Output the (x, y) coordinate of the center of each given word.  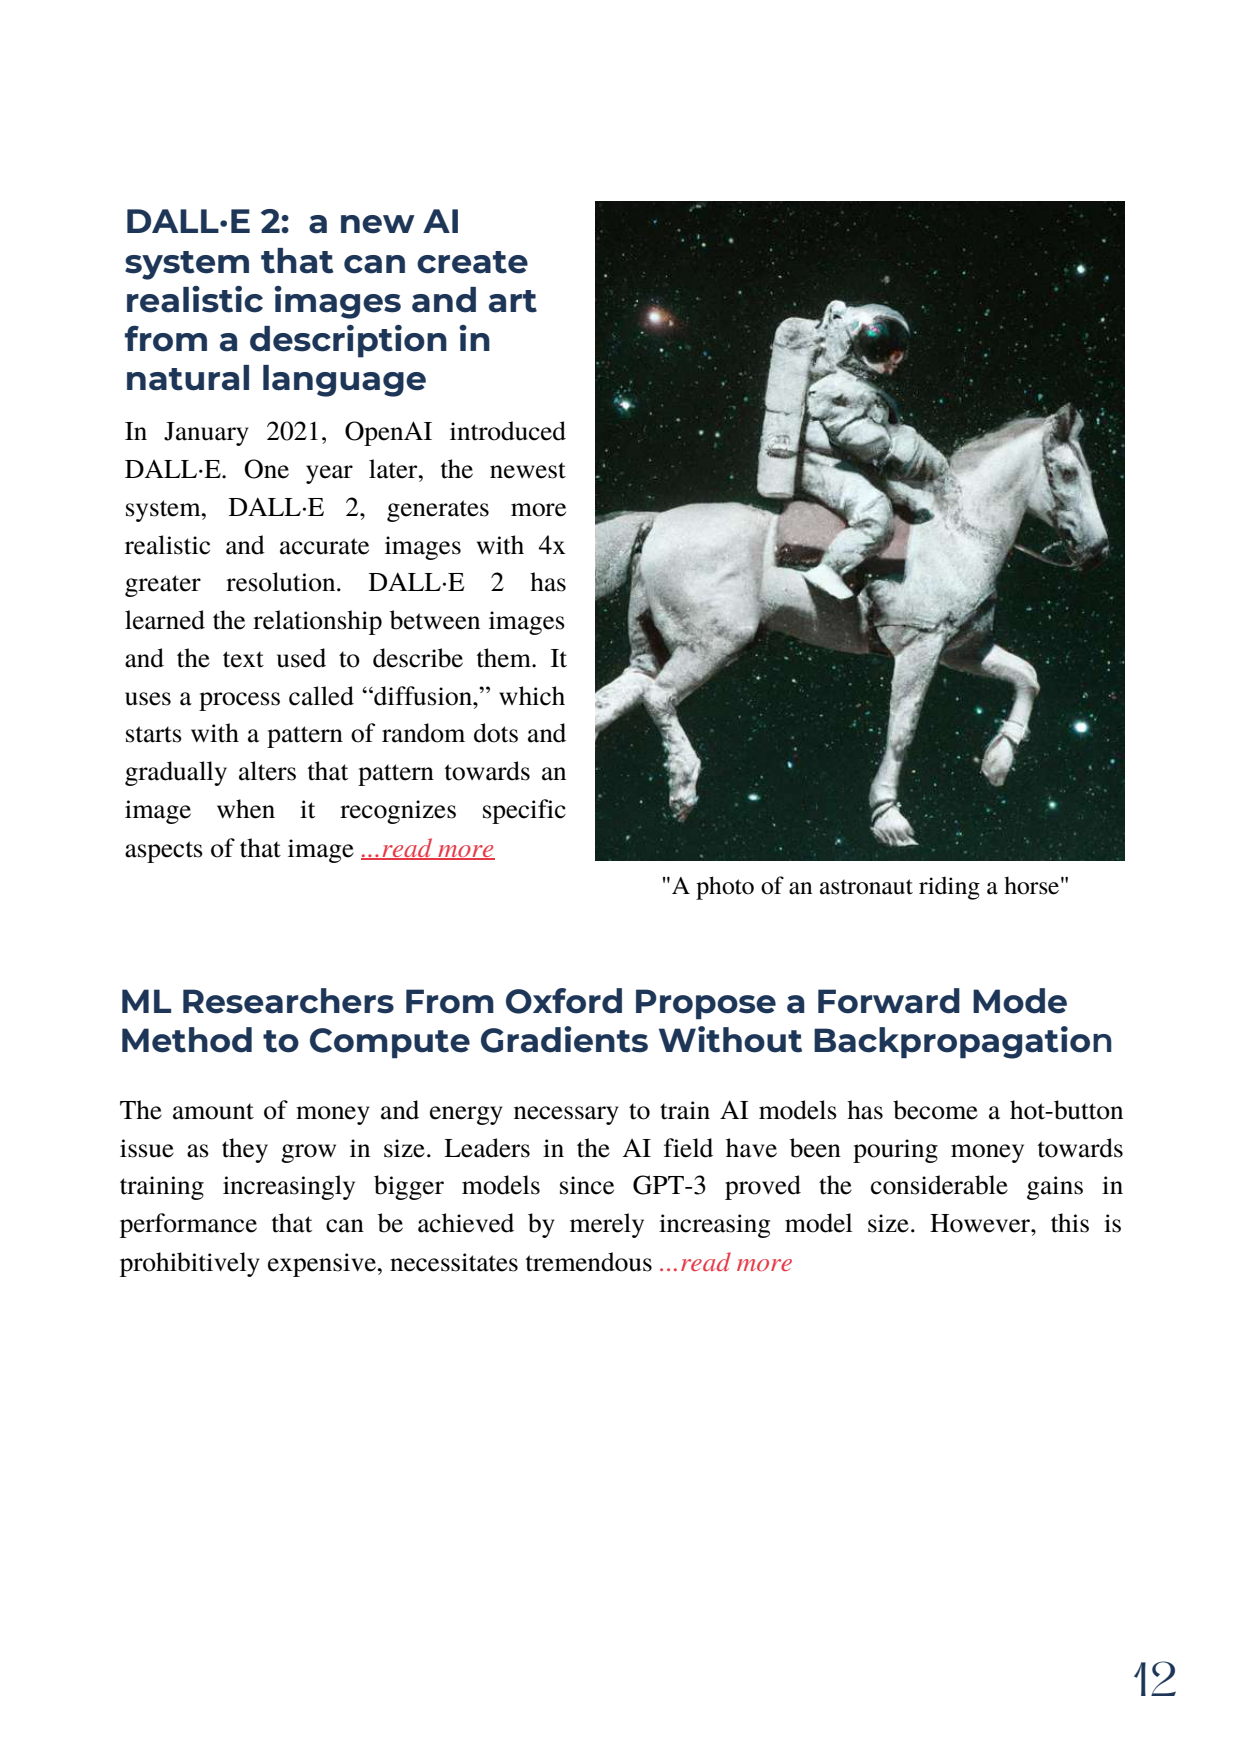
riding (949, 888)
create (472, 262)
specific (524, 811)
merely (607, 1225)
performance (188, 1225)
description (348, 341)
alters (267, 771)
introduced (508, 431)
